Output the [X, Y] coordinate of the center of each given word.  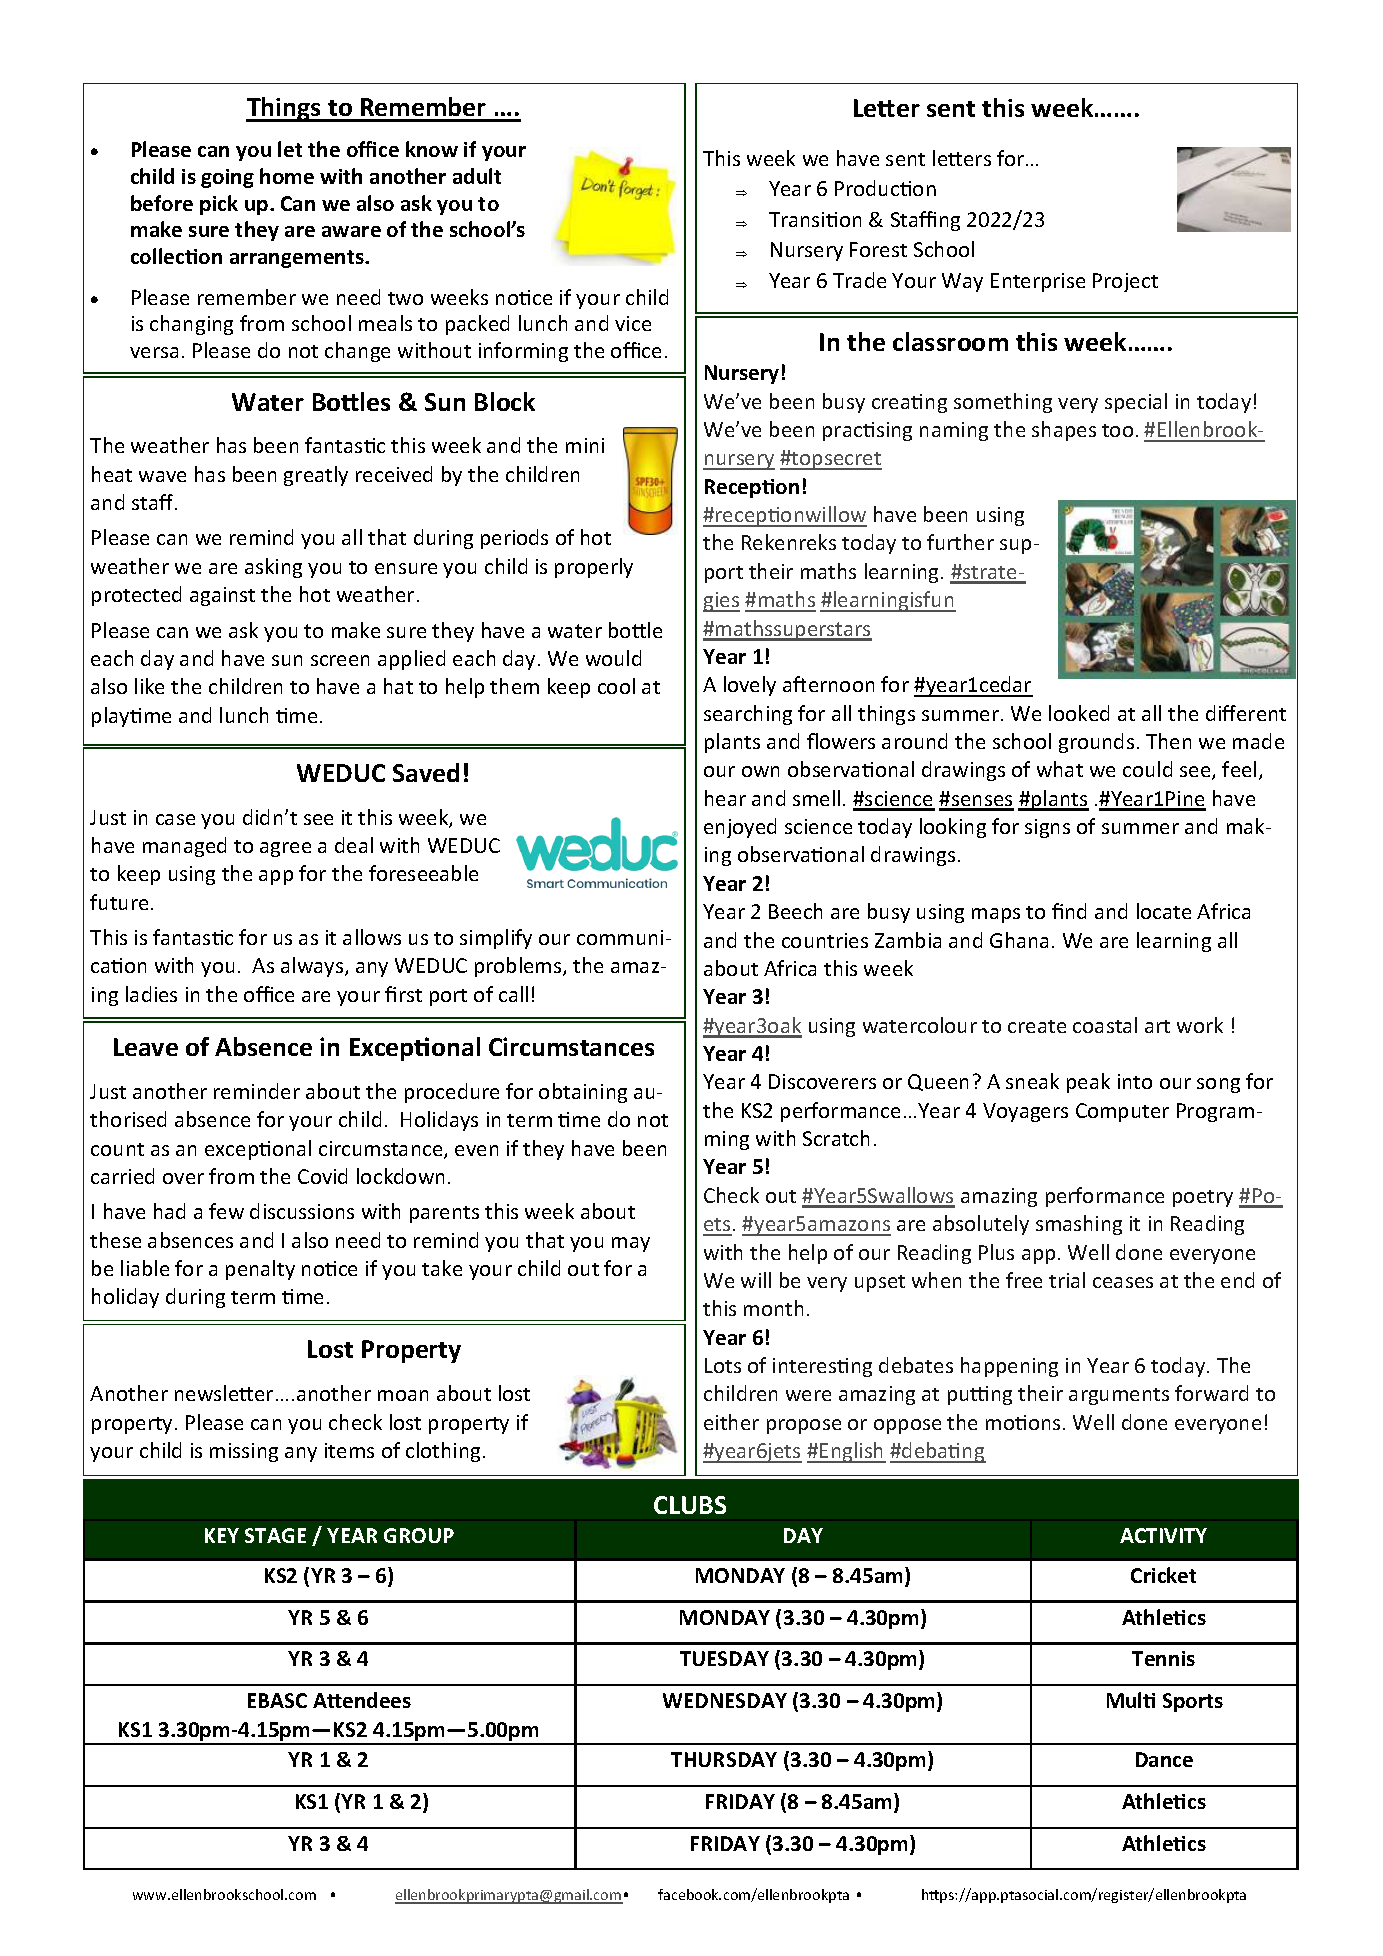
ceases [1123, 1282]
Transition [815, 219]
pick [219, 205]
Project [1125, 282]
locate [1164, 911]
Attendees [362, 1700]
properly [594, 568]
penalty [260, 1270]
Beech [795, 911]
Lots [723, 1365]
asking [273, 568]
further [960, 542]
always [313, 967]
